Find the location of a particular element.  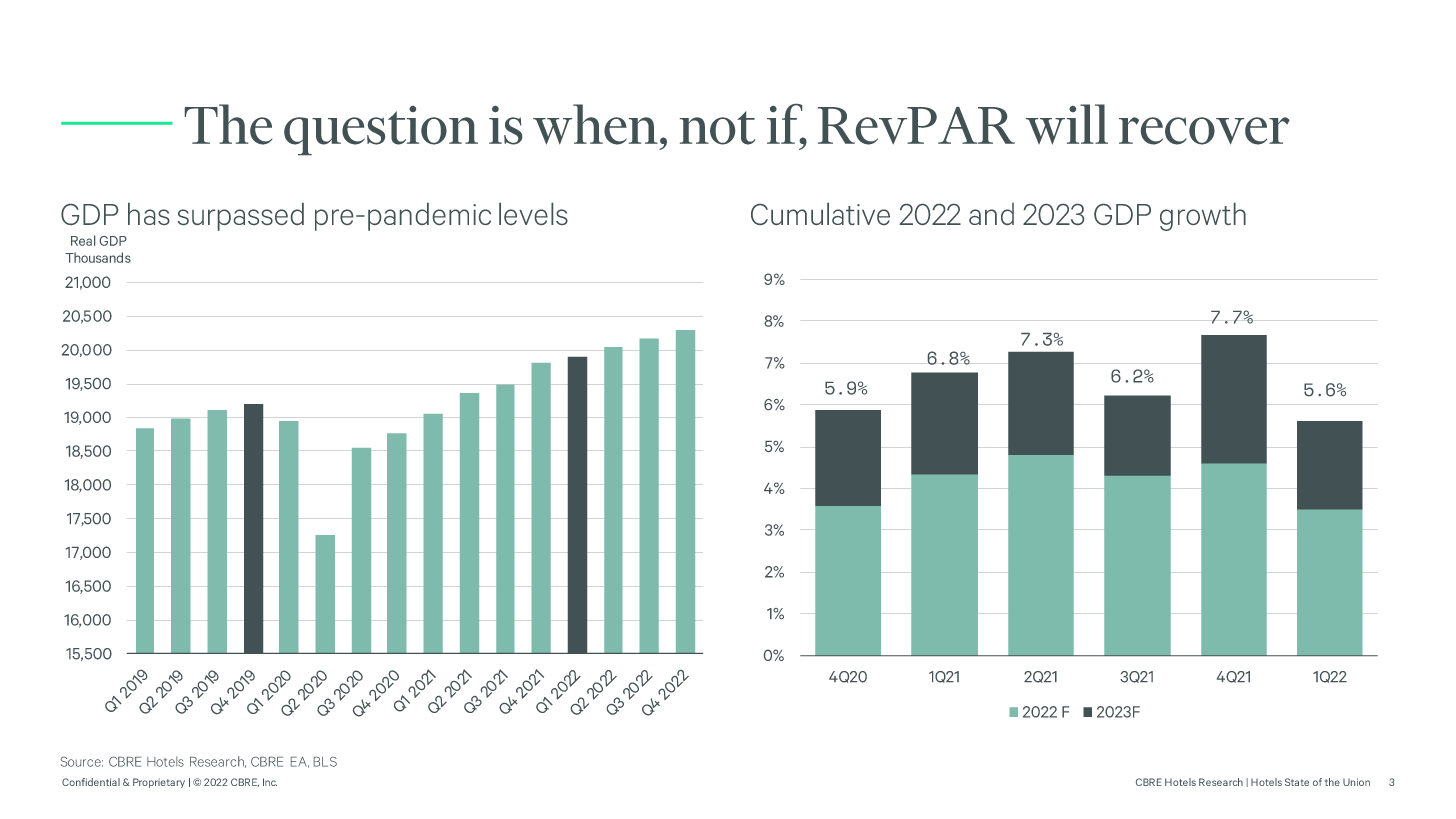

not is located at coordinates (718, 128).
